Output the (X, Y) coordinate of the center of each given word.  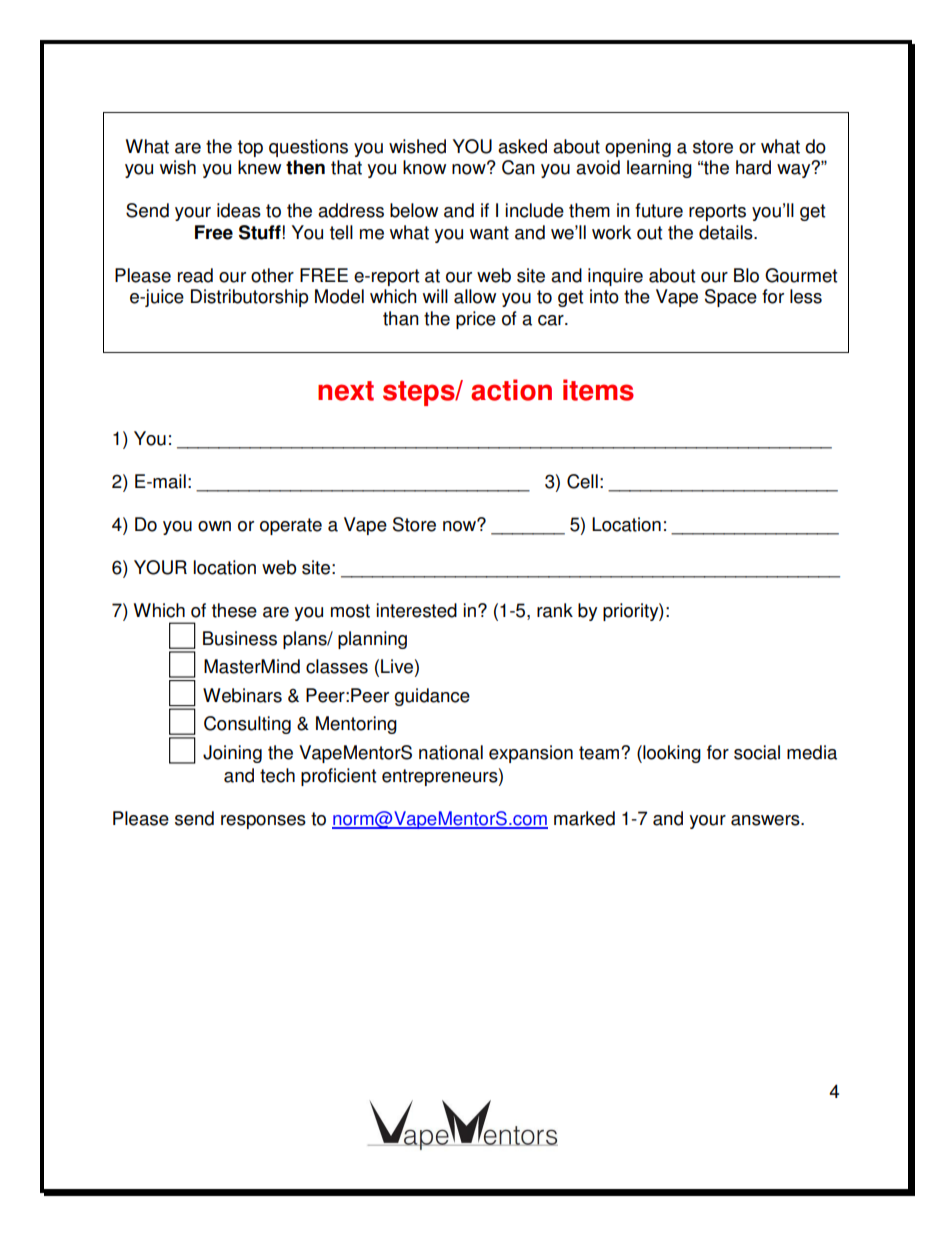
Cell (582, 481)
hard (753, 167)
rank (555, 610)
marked (584, 818)
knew (259, 167)
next (346, 391)
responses (263, 822)
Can (518, 167)
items (598, 390)
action (511, 390)
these (234, 610)
